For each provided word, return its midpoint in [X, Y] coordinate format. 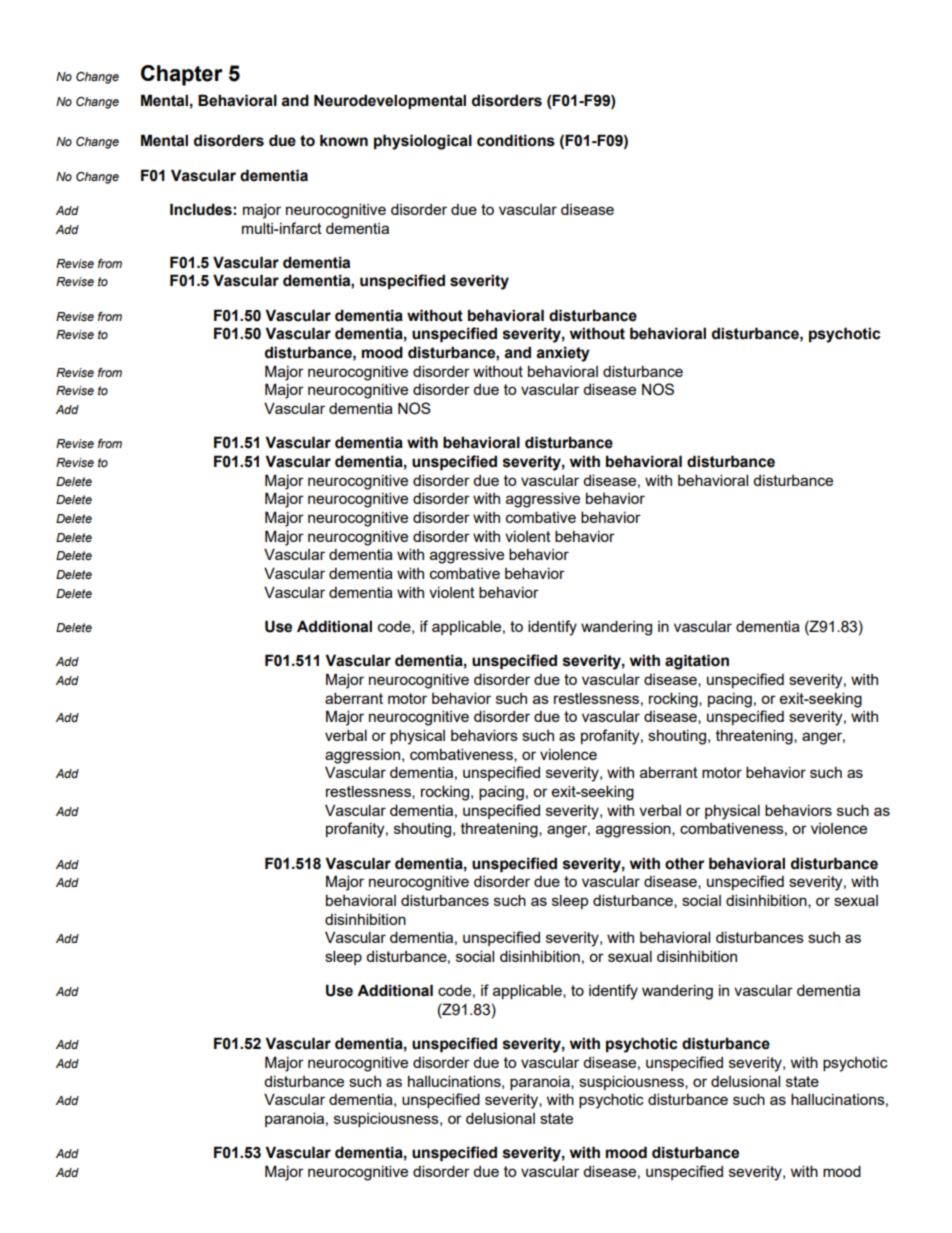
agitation [697, 662]
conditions [516, 140]
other [685, 863]
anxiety [563, 354]
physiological [423, 142]
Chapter [182, 75]
